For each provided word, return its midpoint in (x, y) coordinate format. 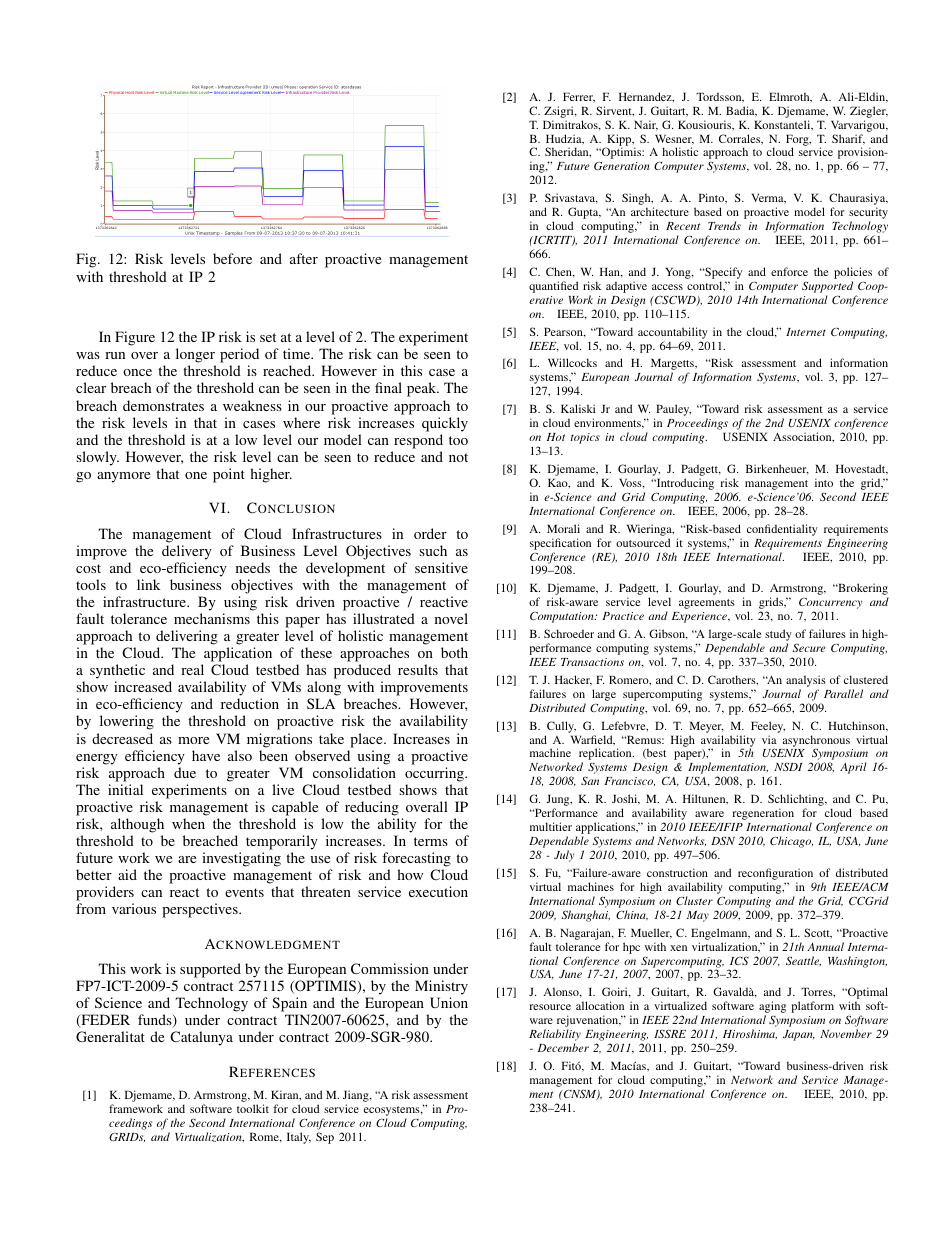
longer (196, 357)
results (418, 669)
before (232, 258)
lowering (127, 722)
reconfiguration (776, 875)
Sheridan (568, 152)
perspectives (201, 910)
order (430, 533)
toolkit (253, 1108)
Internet (806, 332)
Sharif (848, 139)
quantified (554, 287)
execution (438, 891)
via (769, 739)
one (196, 475)
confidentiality (782, 530)
